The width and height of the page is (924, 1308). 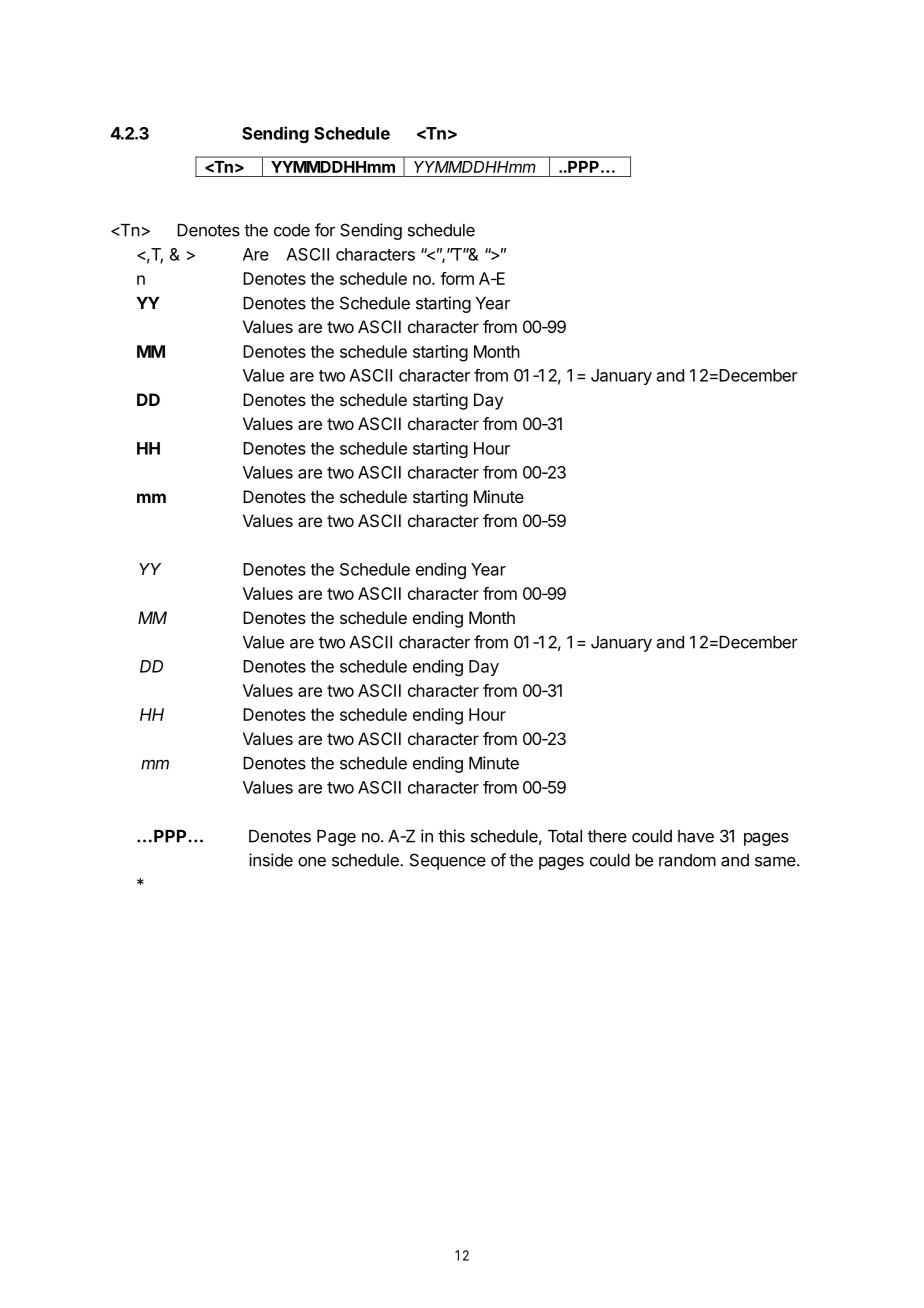 What do you see at coordinates (457, 278) in the page?
I see `form` at bounding box center [457, 278].
